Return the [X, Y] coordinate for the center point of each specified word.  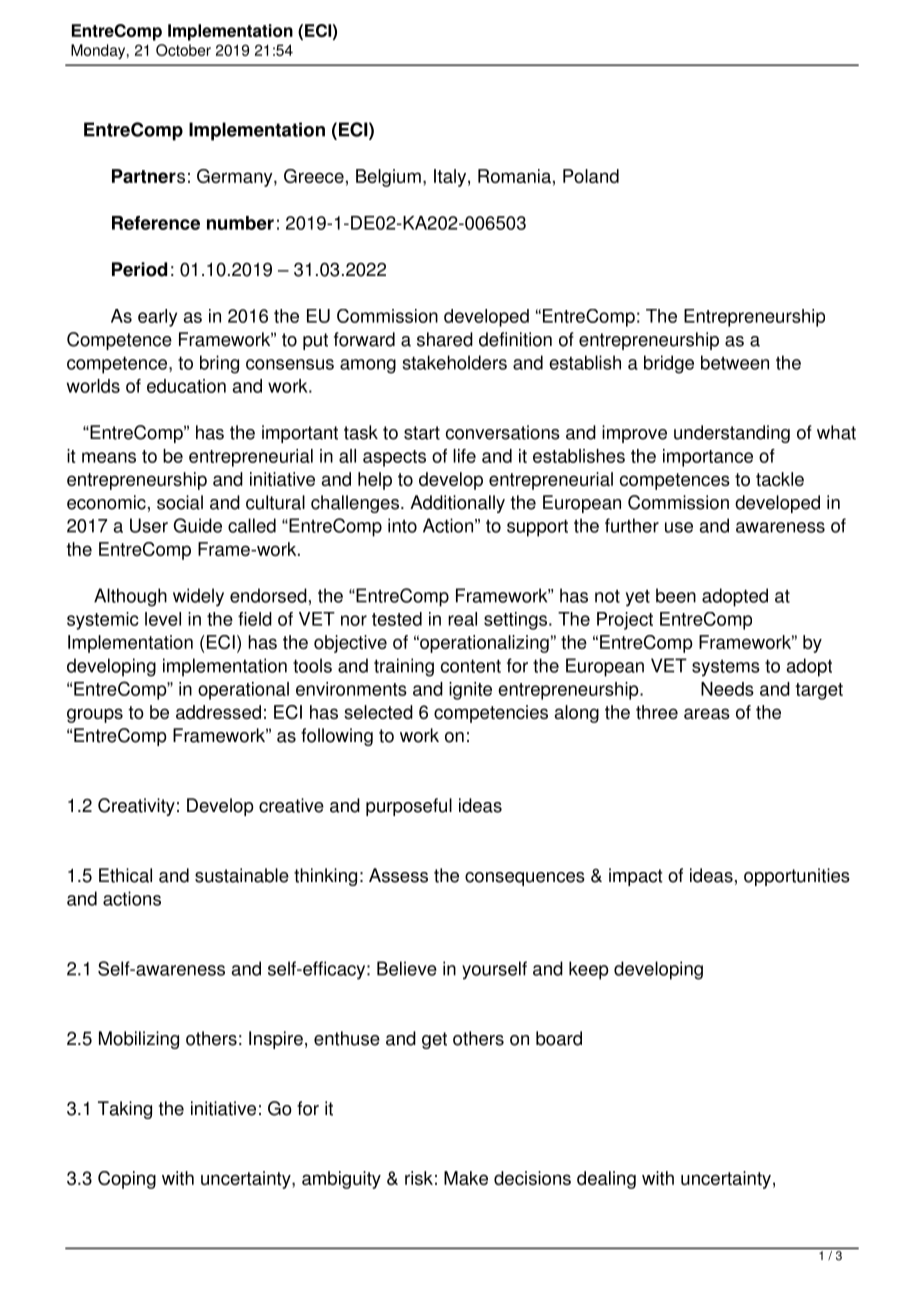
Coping [127, 1180]
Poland [591, 176]
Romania [514, 176]
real [462, 619]
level [163, 619]
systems [726, 668]
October [183, 50]
